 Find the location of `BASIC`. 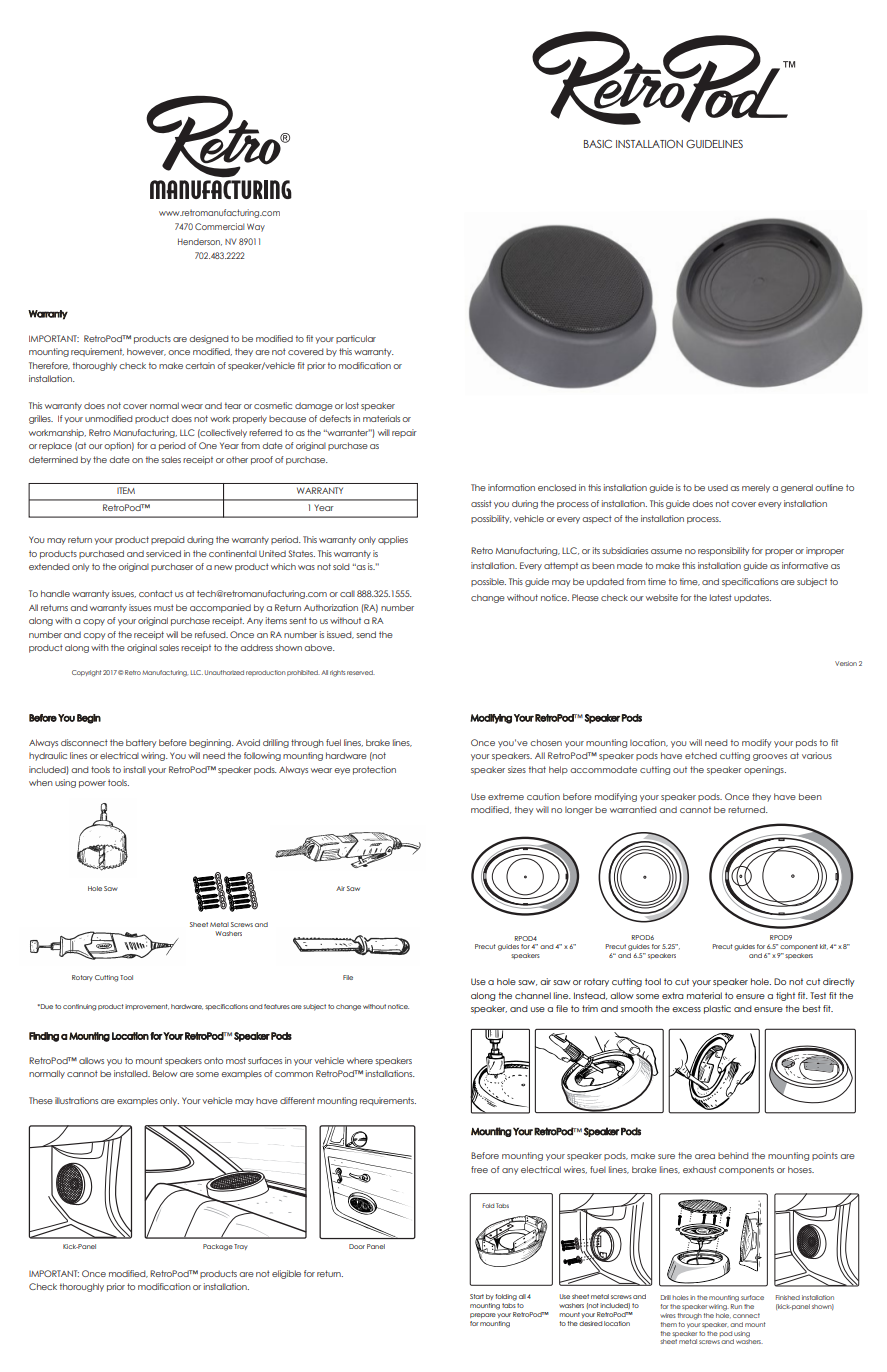

BASIC is located at coordinates (598, 143).
